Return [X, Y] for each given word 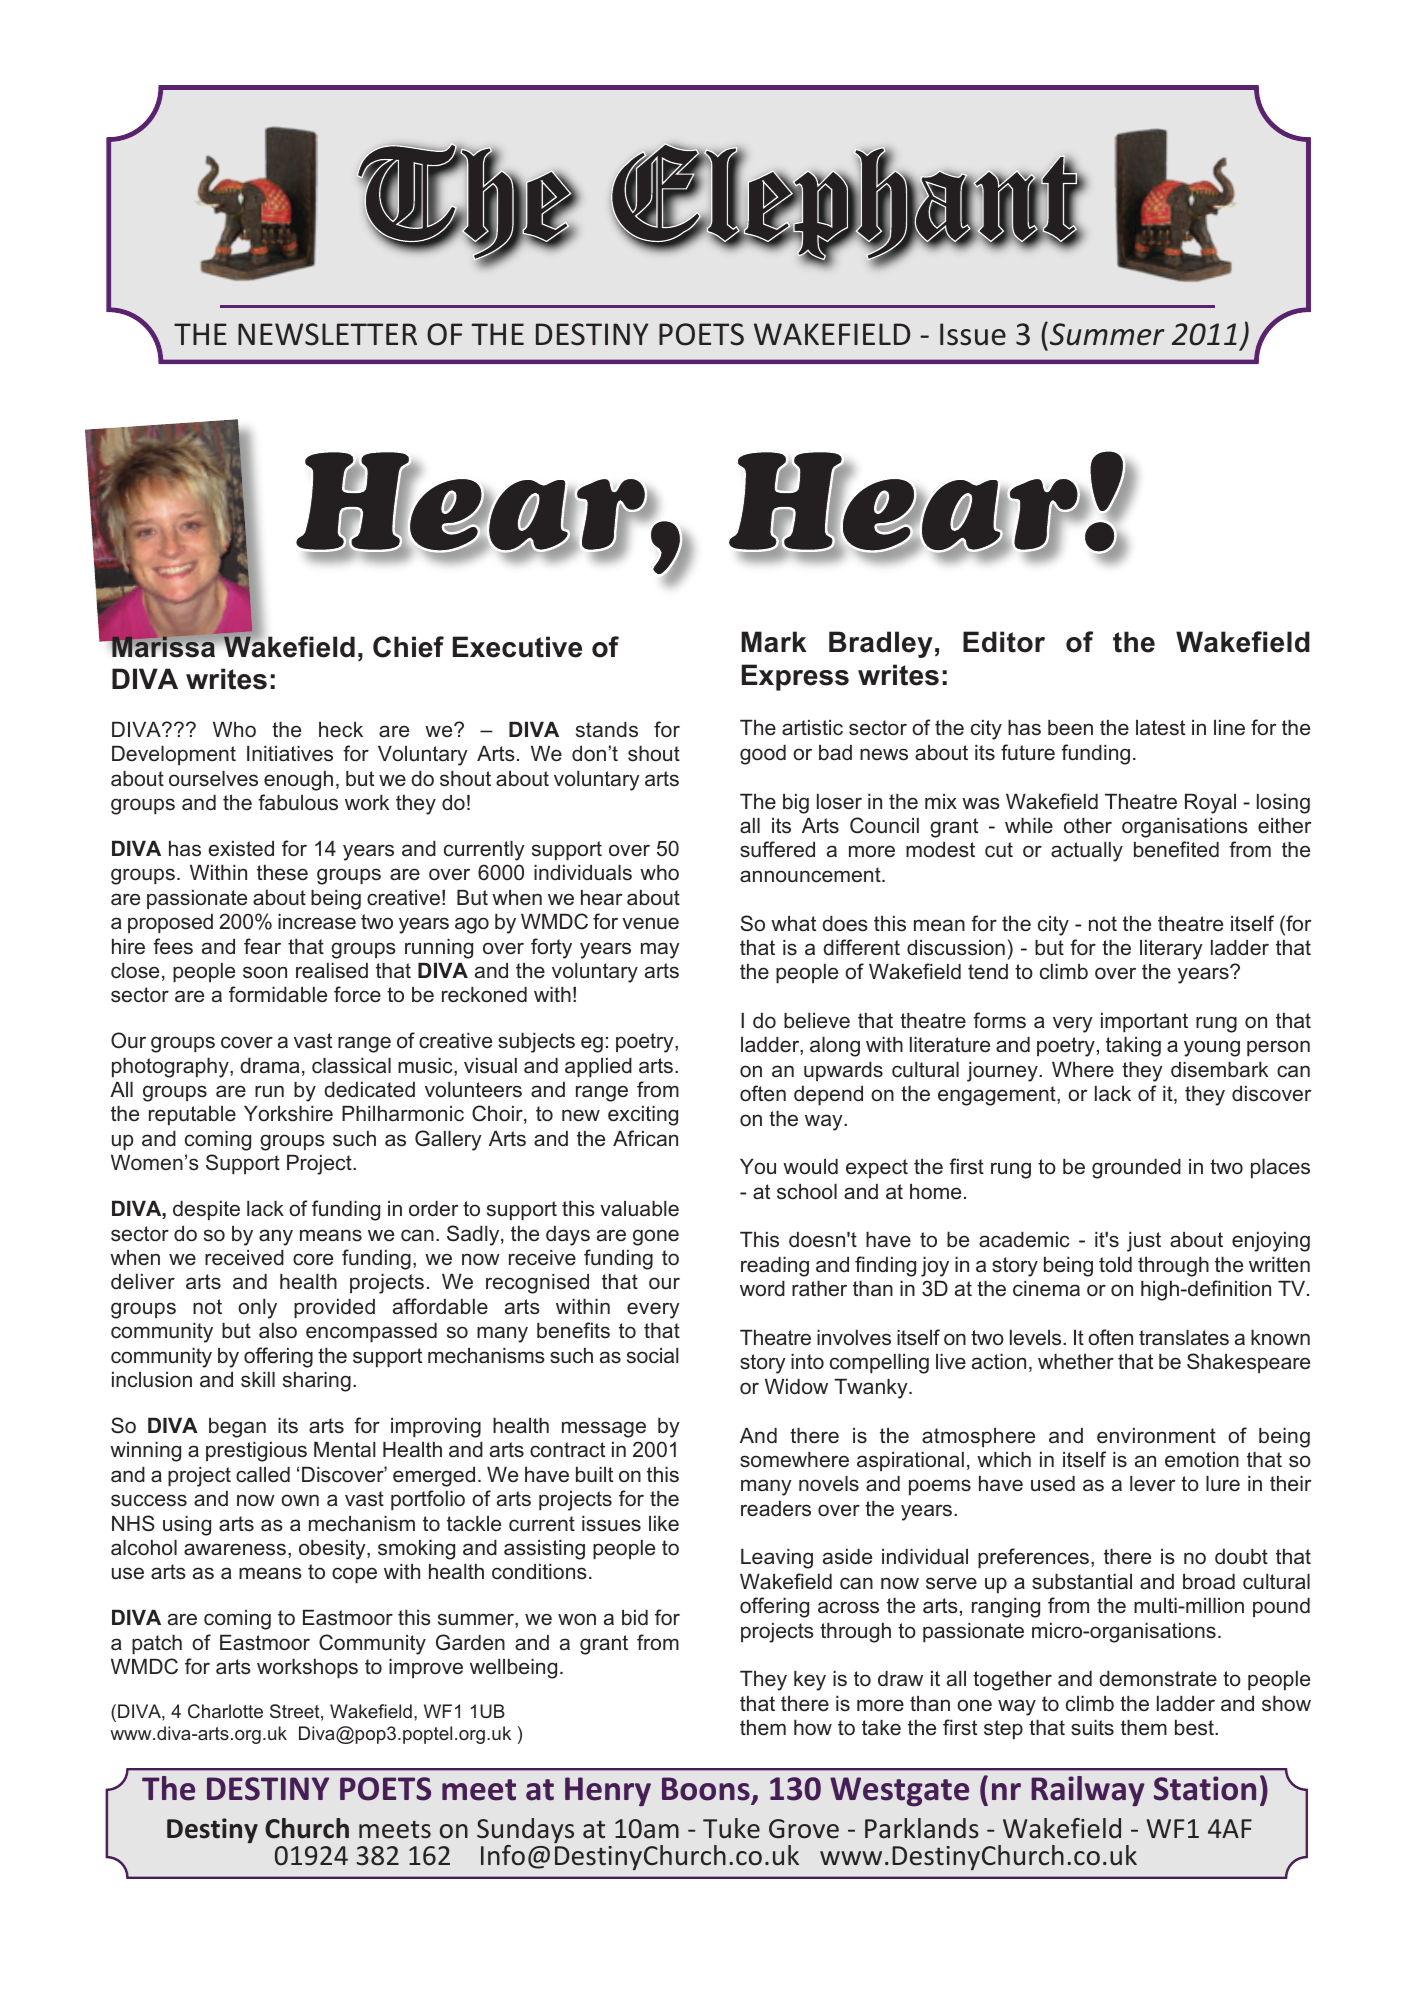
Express [795, 677]
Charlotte [225, 1711]
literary [1171, 949]
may [660, 950]
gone [656, 1237]
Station [1205, 1788]
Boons [707, 1790]
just [1144, 1241]
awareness [235, 1549]
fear [262, 946]
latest [1160, 728]
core [313, 1259]
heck [341, 729]
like [664, 1523]
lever [1152, 1483]
